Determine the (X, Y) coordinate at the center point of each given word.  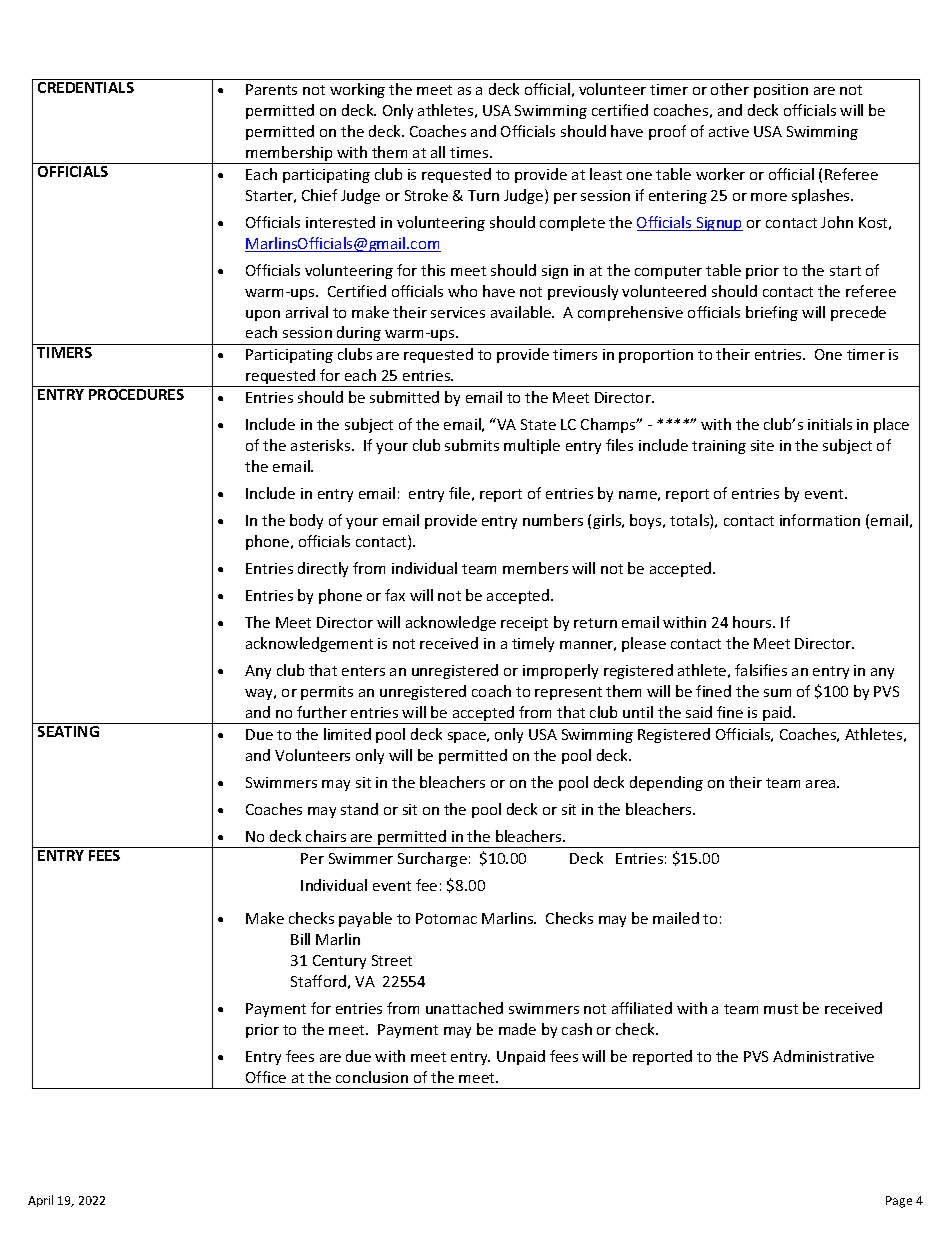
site (762, 445)
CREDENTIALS (86, 87)
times (470, 152)
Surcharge (432, 859)
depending (666, 783)
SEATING (68, 731)
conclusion (372, 1077)
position (781, 91)
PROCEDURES (136, 394)
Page (899, 1202)
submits (472, 445)
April (40, 1201)
